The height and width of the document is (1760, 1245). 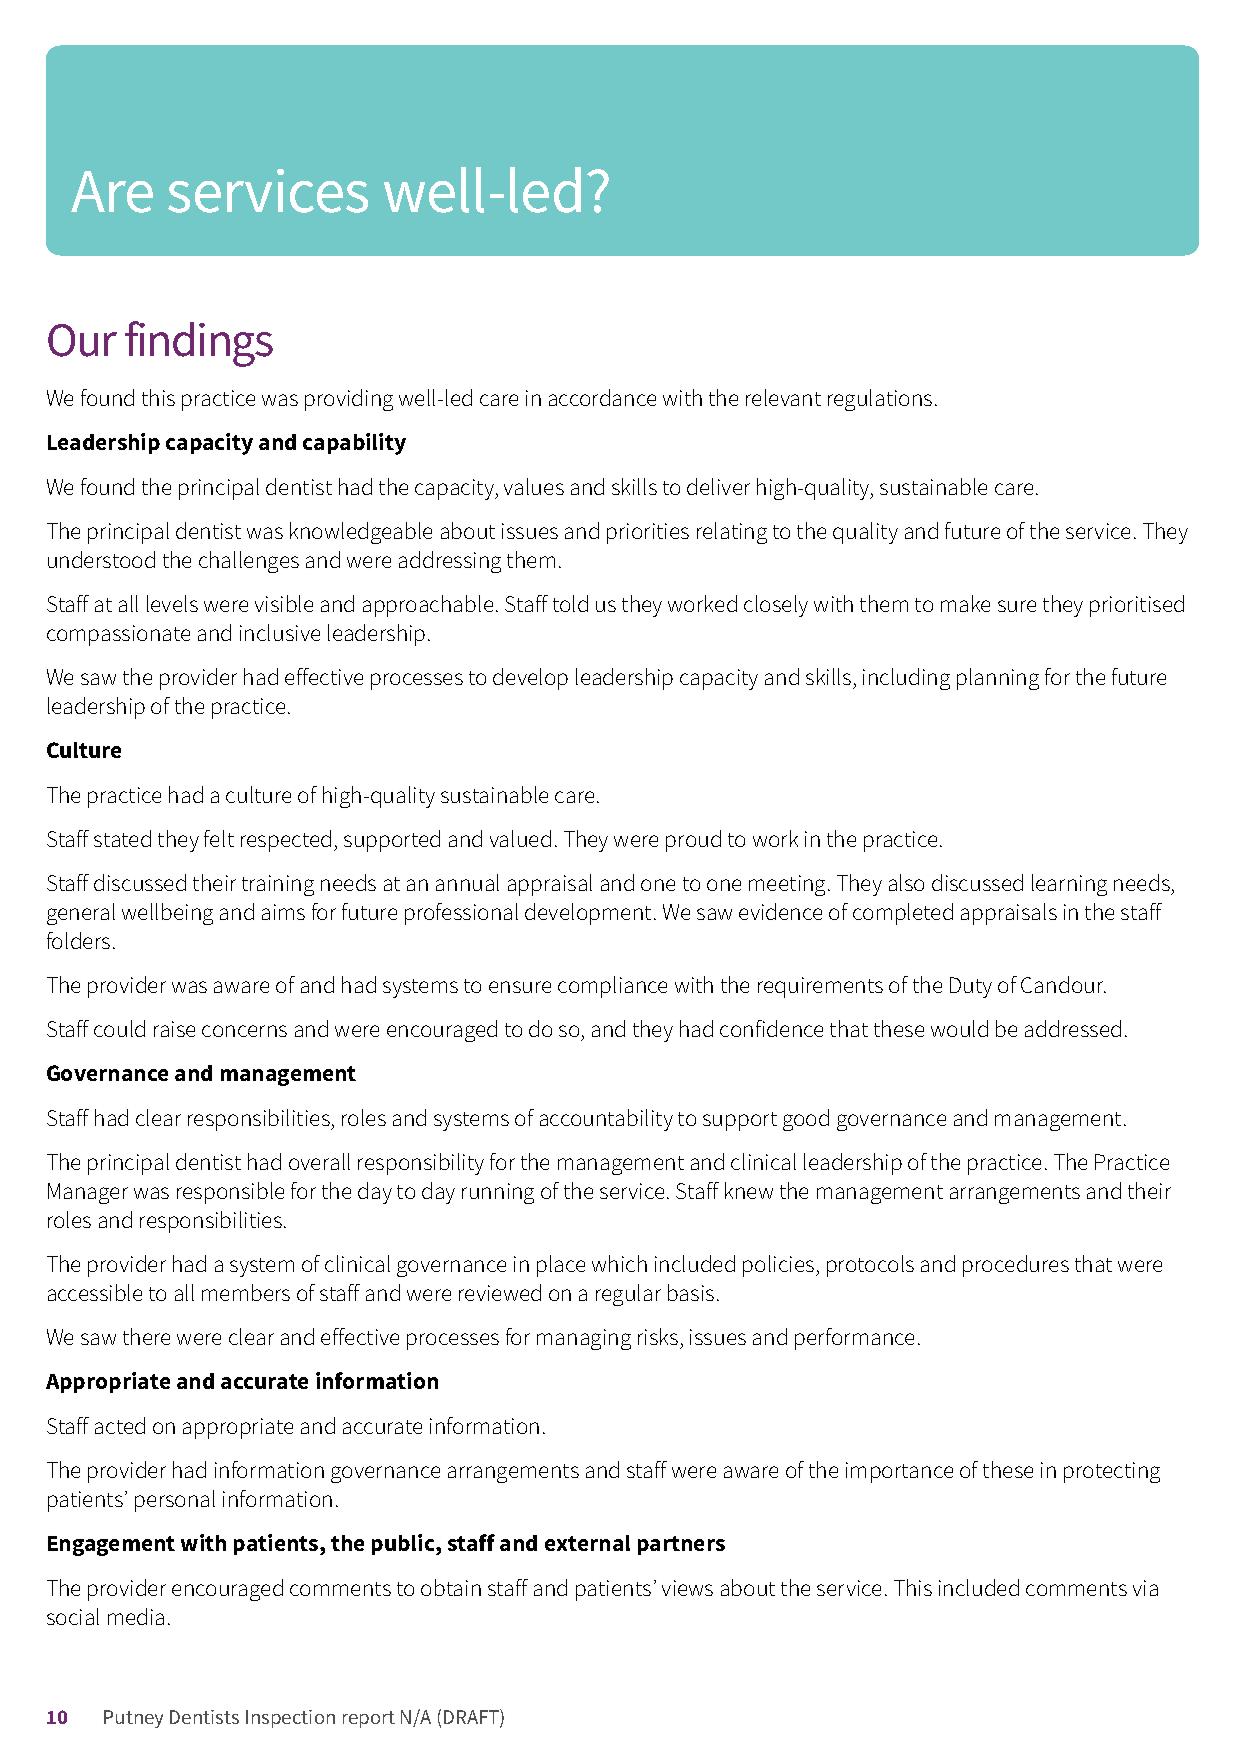 What do you see at coordinates (219, 838) in the document?
I see `felt` at bounding box center [219, 838].
